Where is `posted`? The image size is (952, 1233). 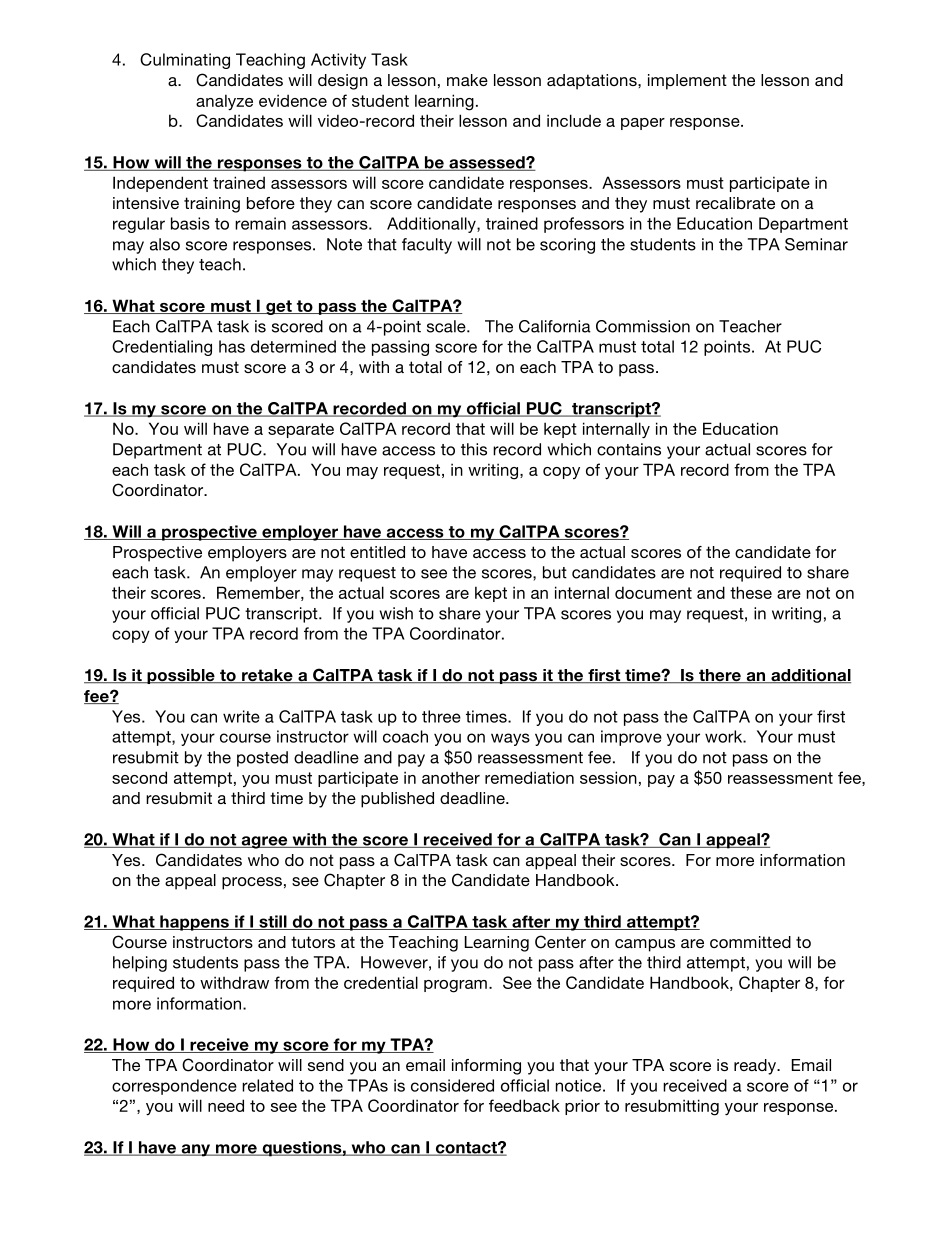
posted is located at coordinates (262, 759).
